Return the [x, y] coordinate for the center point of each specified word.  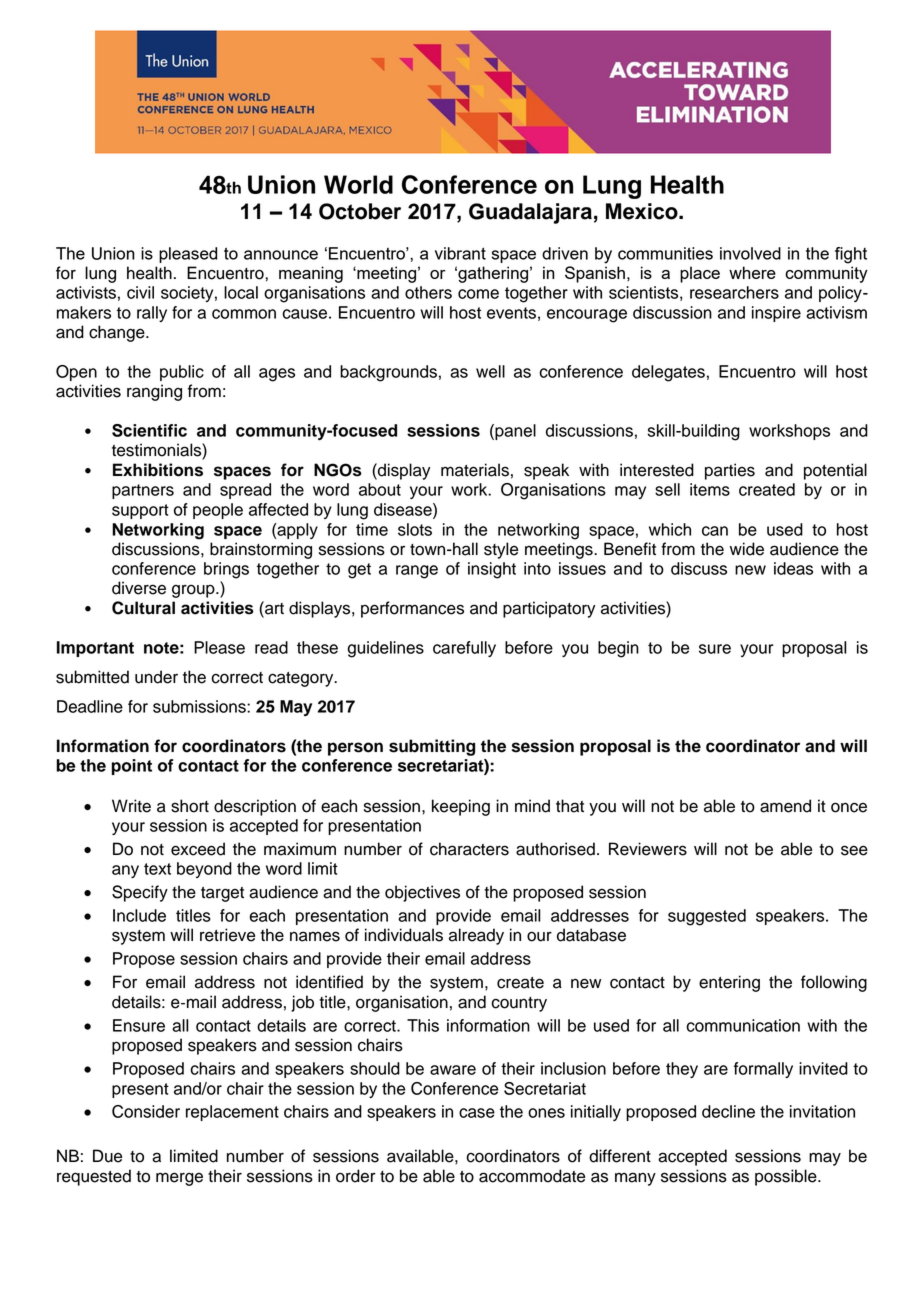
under [156, 677]
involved [750, 253]
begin [618, 649]
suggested [707, 917]
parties [730, 471]
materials [475, 470]
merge [179, 1179]
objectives [422, 893]
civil [140, 292]
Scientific [149, 430]
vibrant [460, 253]
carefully [464, 649]
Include [139, 915]
